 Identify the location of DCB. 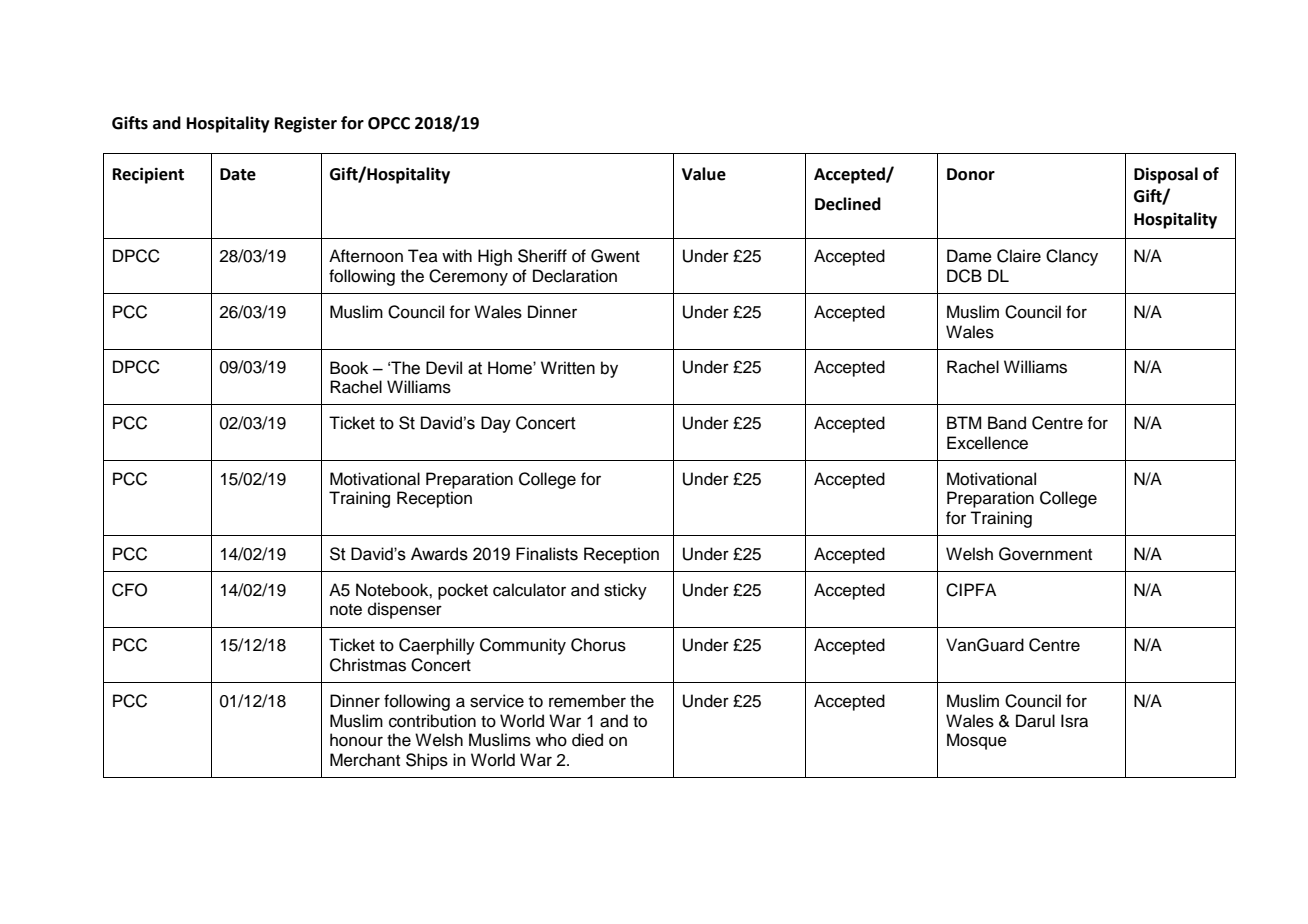
(964, 276).
